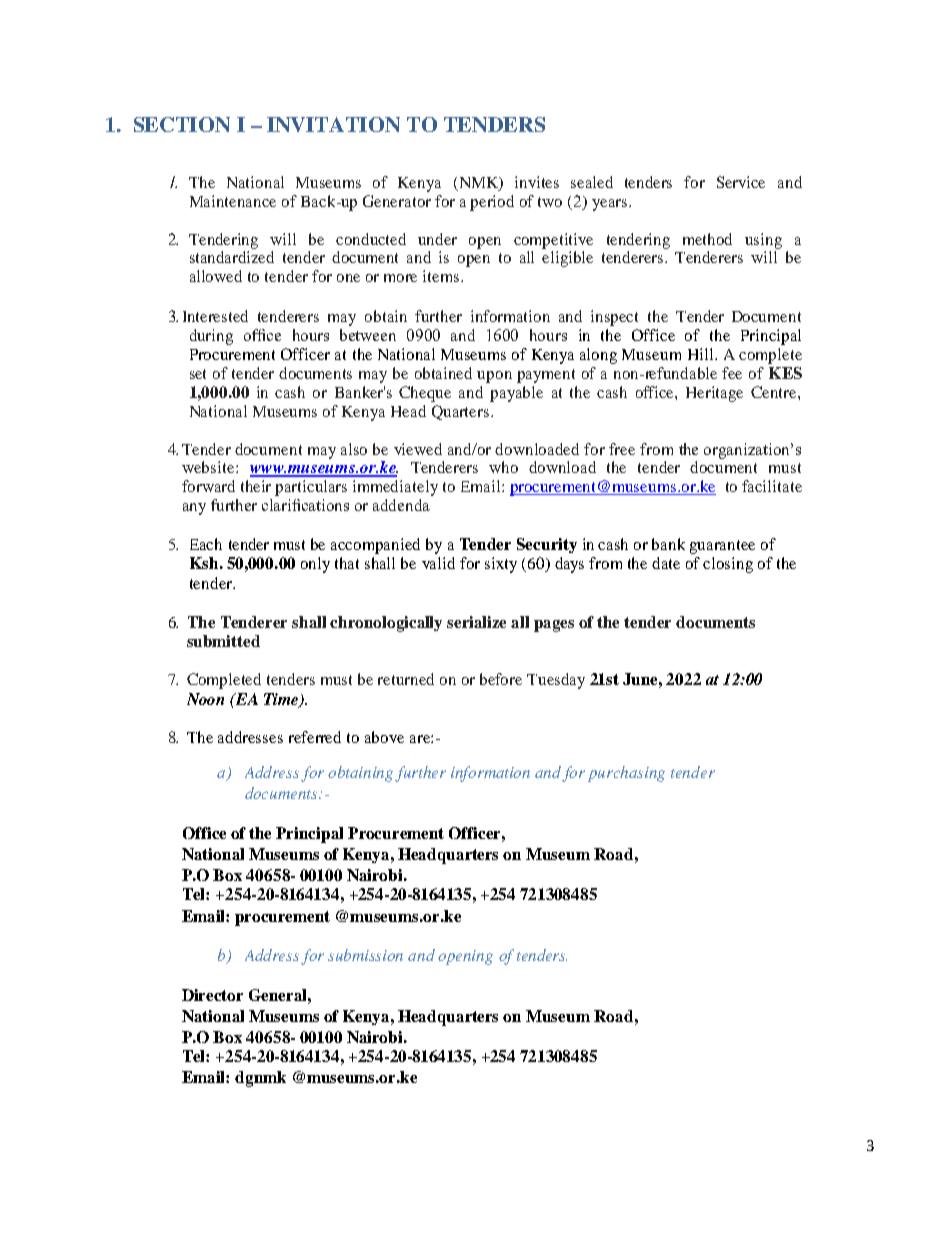 The image size is (952, 1233). Describe the element at coordinates (626, 774) in the screenshot. I see `purchasing` at that location.
